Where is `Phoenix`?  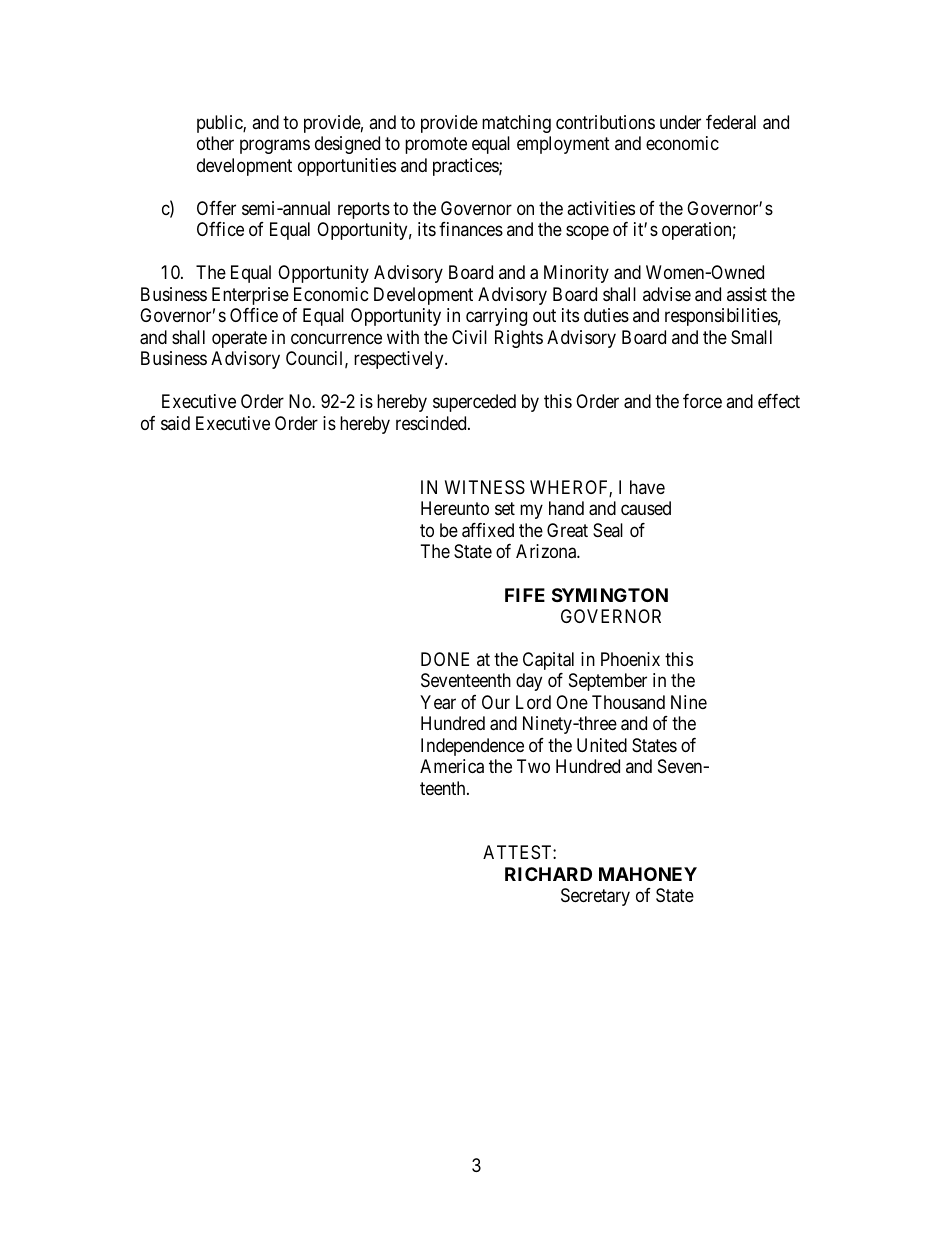
Phoenix is located at coordinates (630, 659).
